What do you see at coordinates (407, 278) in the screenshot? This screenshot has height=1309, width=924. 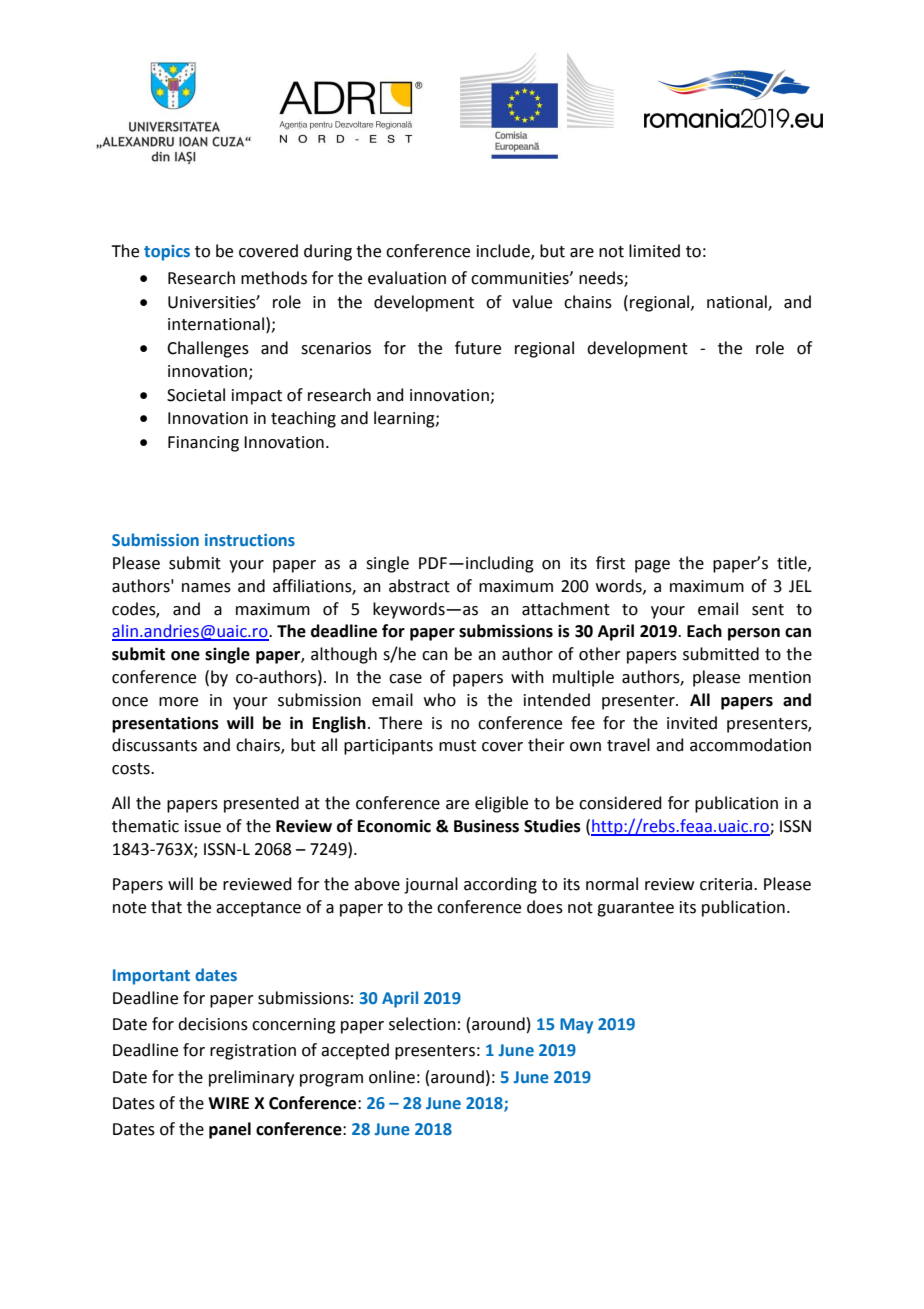 I see `evaluation` at bounding box center [407, 278].
